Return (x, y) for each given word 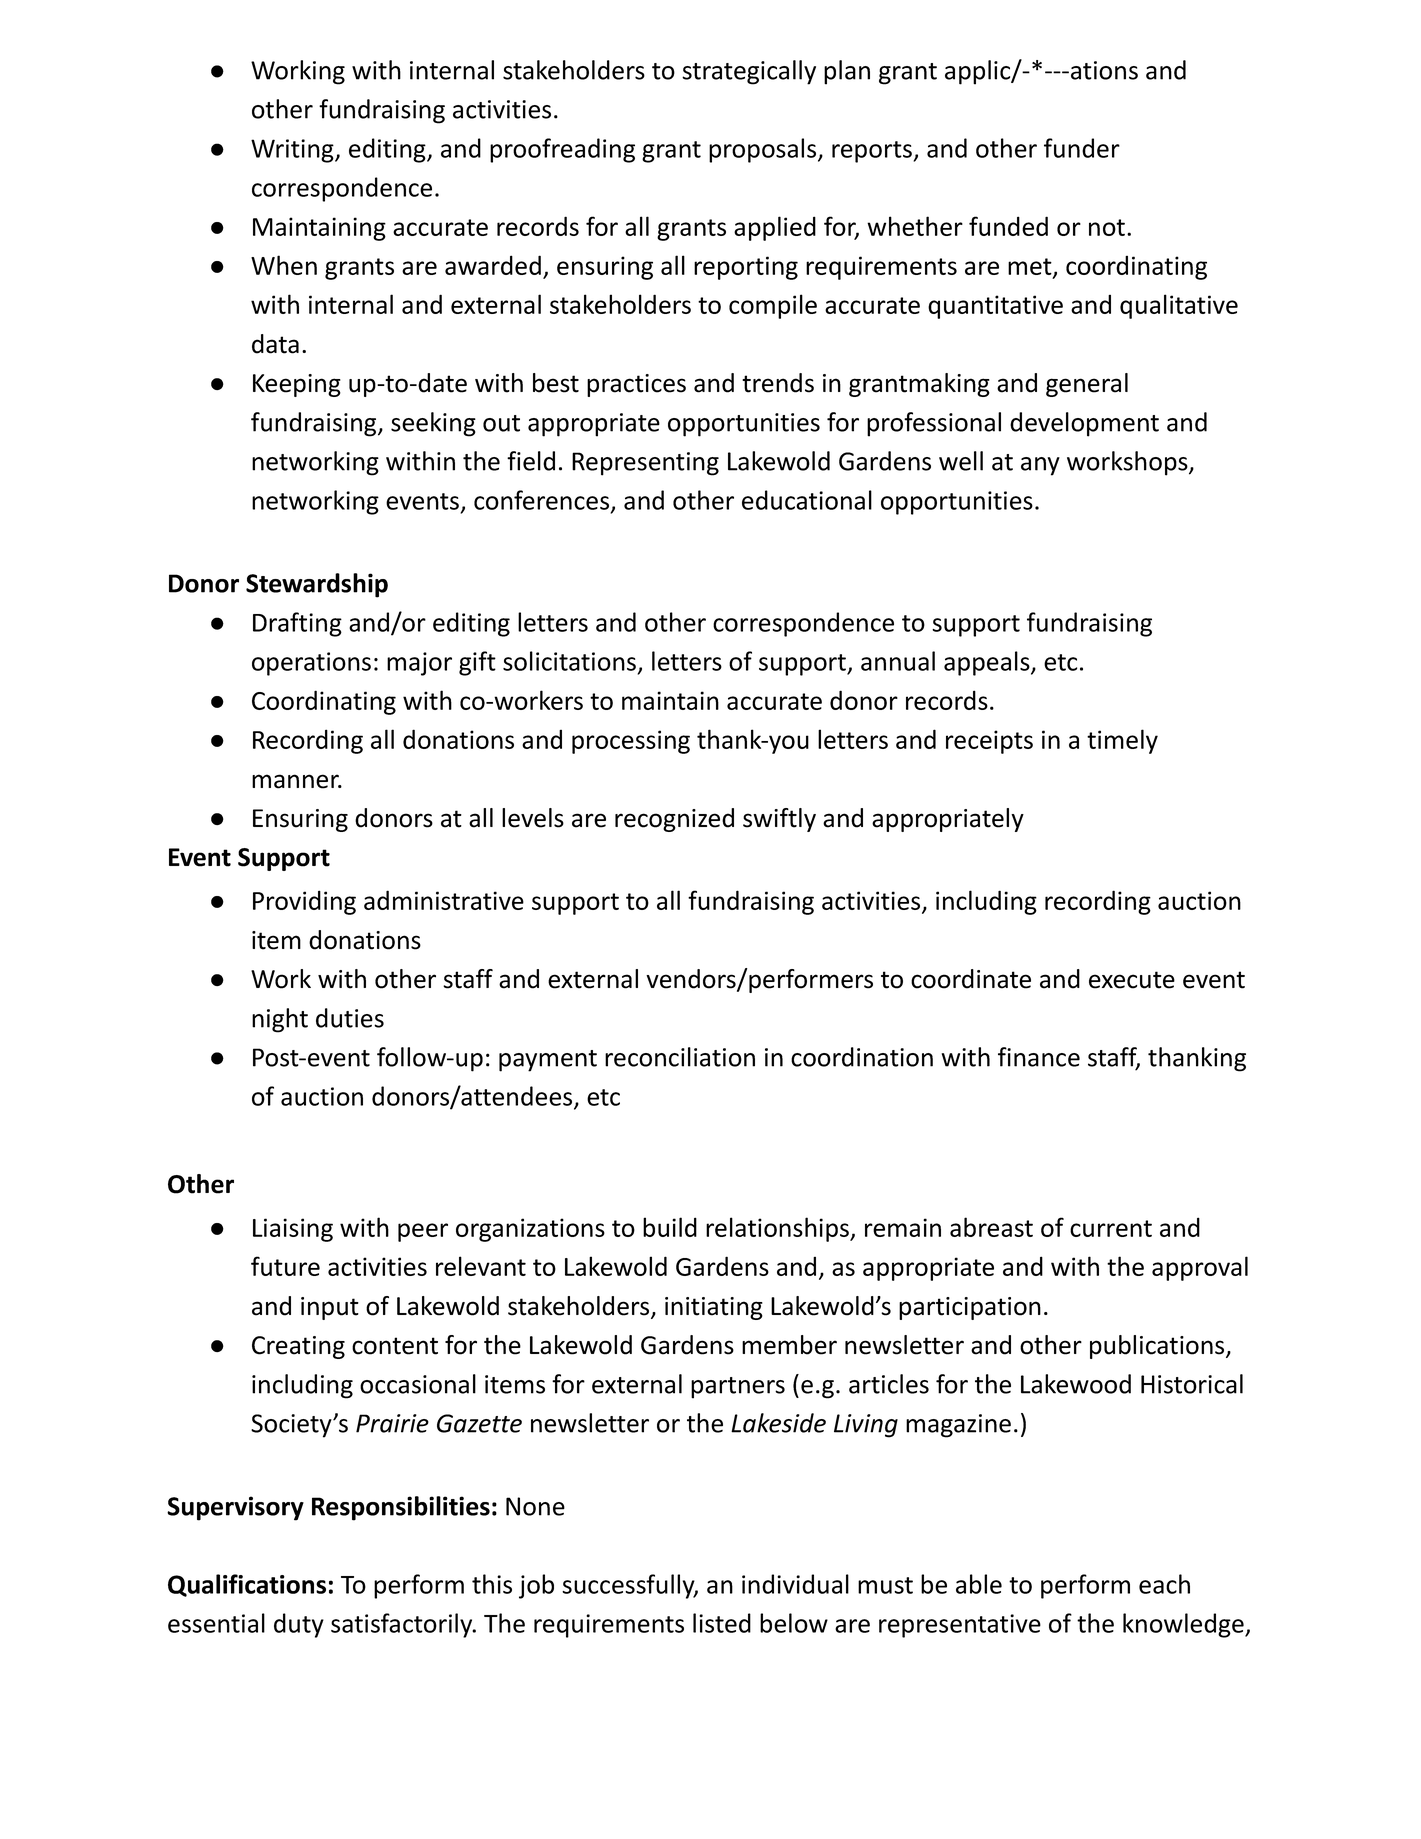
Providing (304, 902)
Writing (293, 151)
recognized (674, 820)
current (1111, 1228)
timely (1122, 741)
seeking (433, 424)
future (285, 1266)
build (670, 1227)
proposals (764, 150)
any (1040, 466)
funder (1082, 148)
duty (299, 1625)
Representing (645, 464)
